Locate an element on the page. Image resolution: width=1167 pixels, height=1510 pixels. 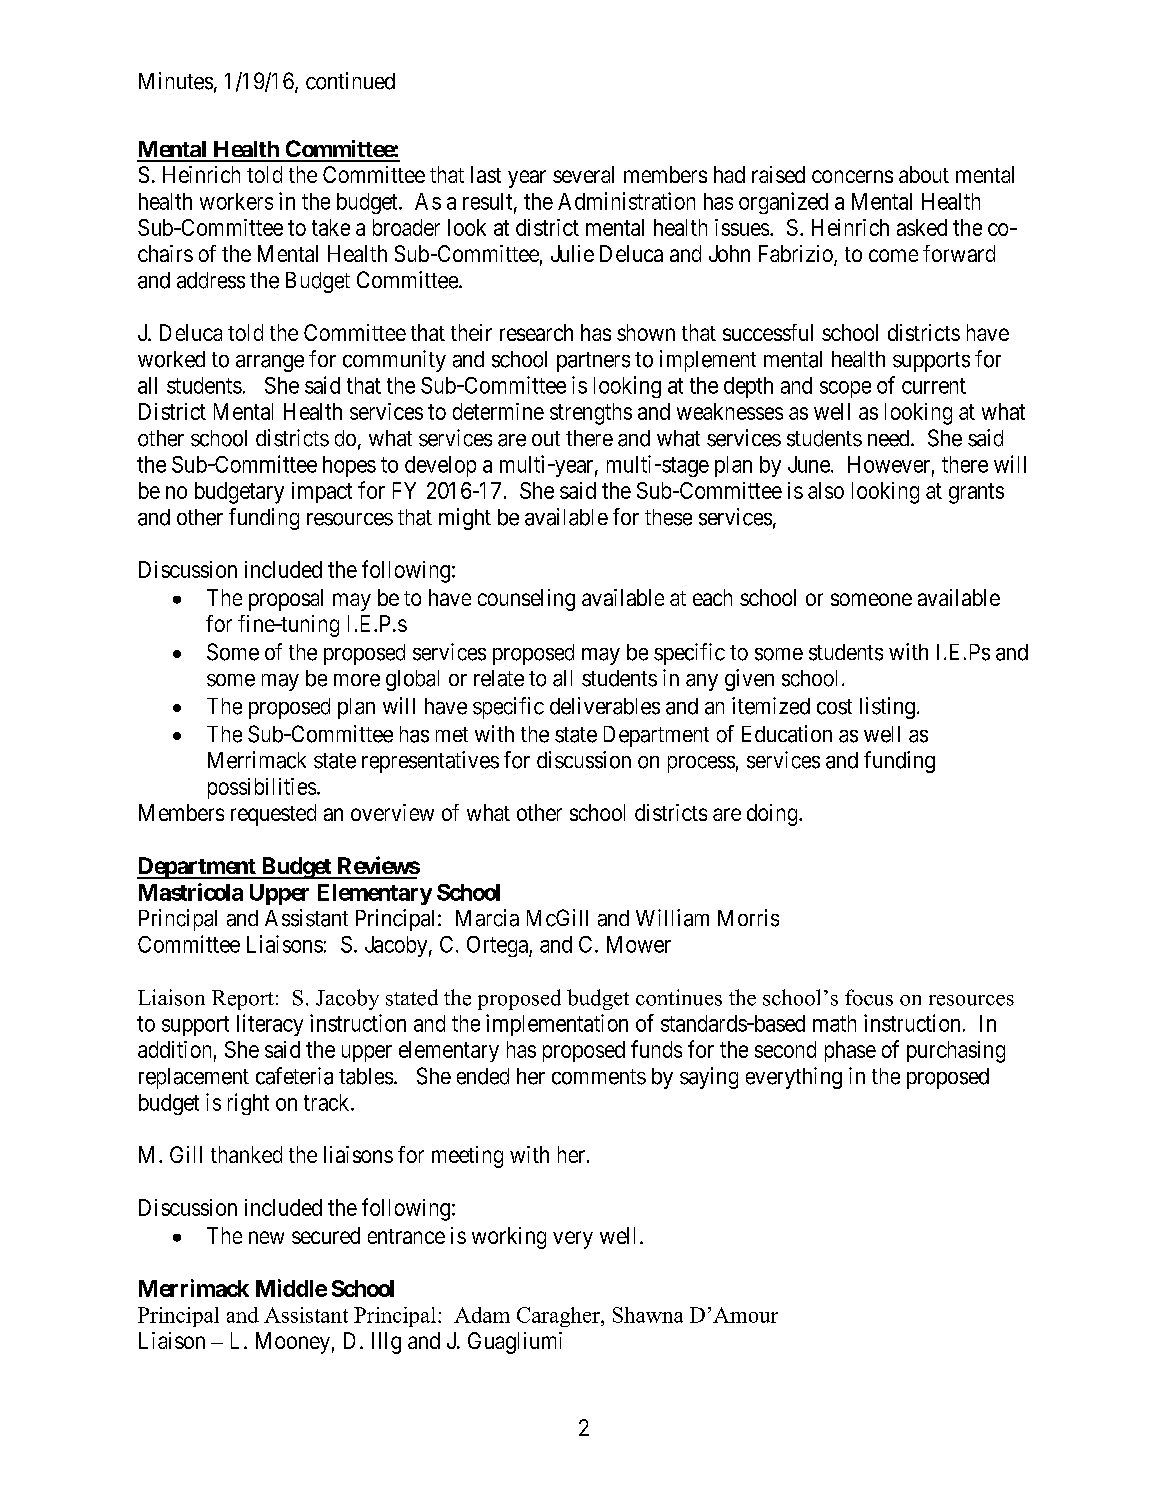
strengths is located at coordinates (591, 414).
